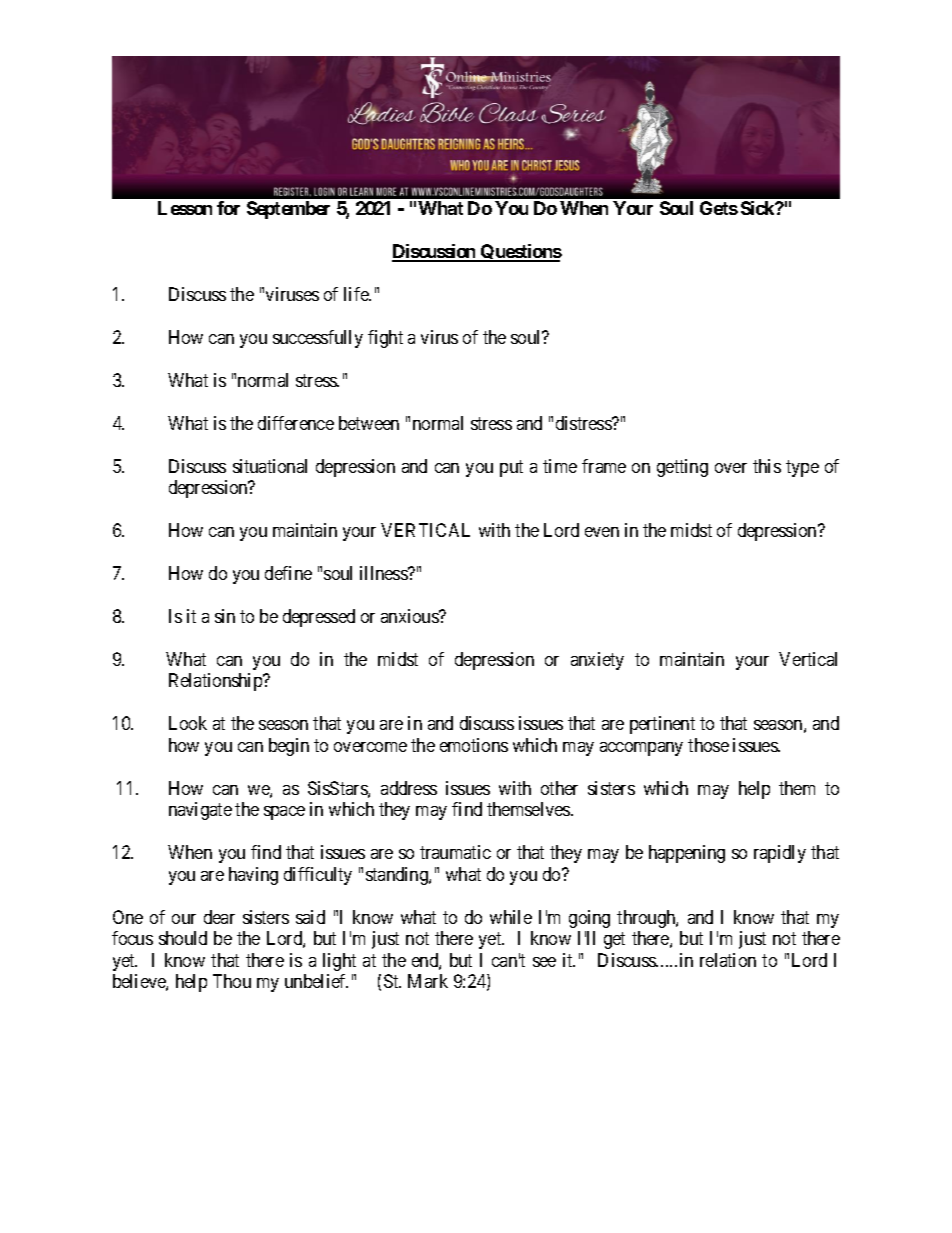 The width and height of the screenshot is (952, 1233). I want to click on sin, so click(225, 616).
